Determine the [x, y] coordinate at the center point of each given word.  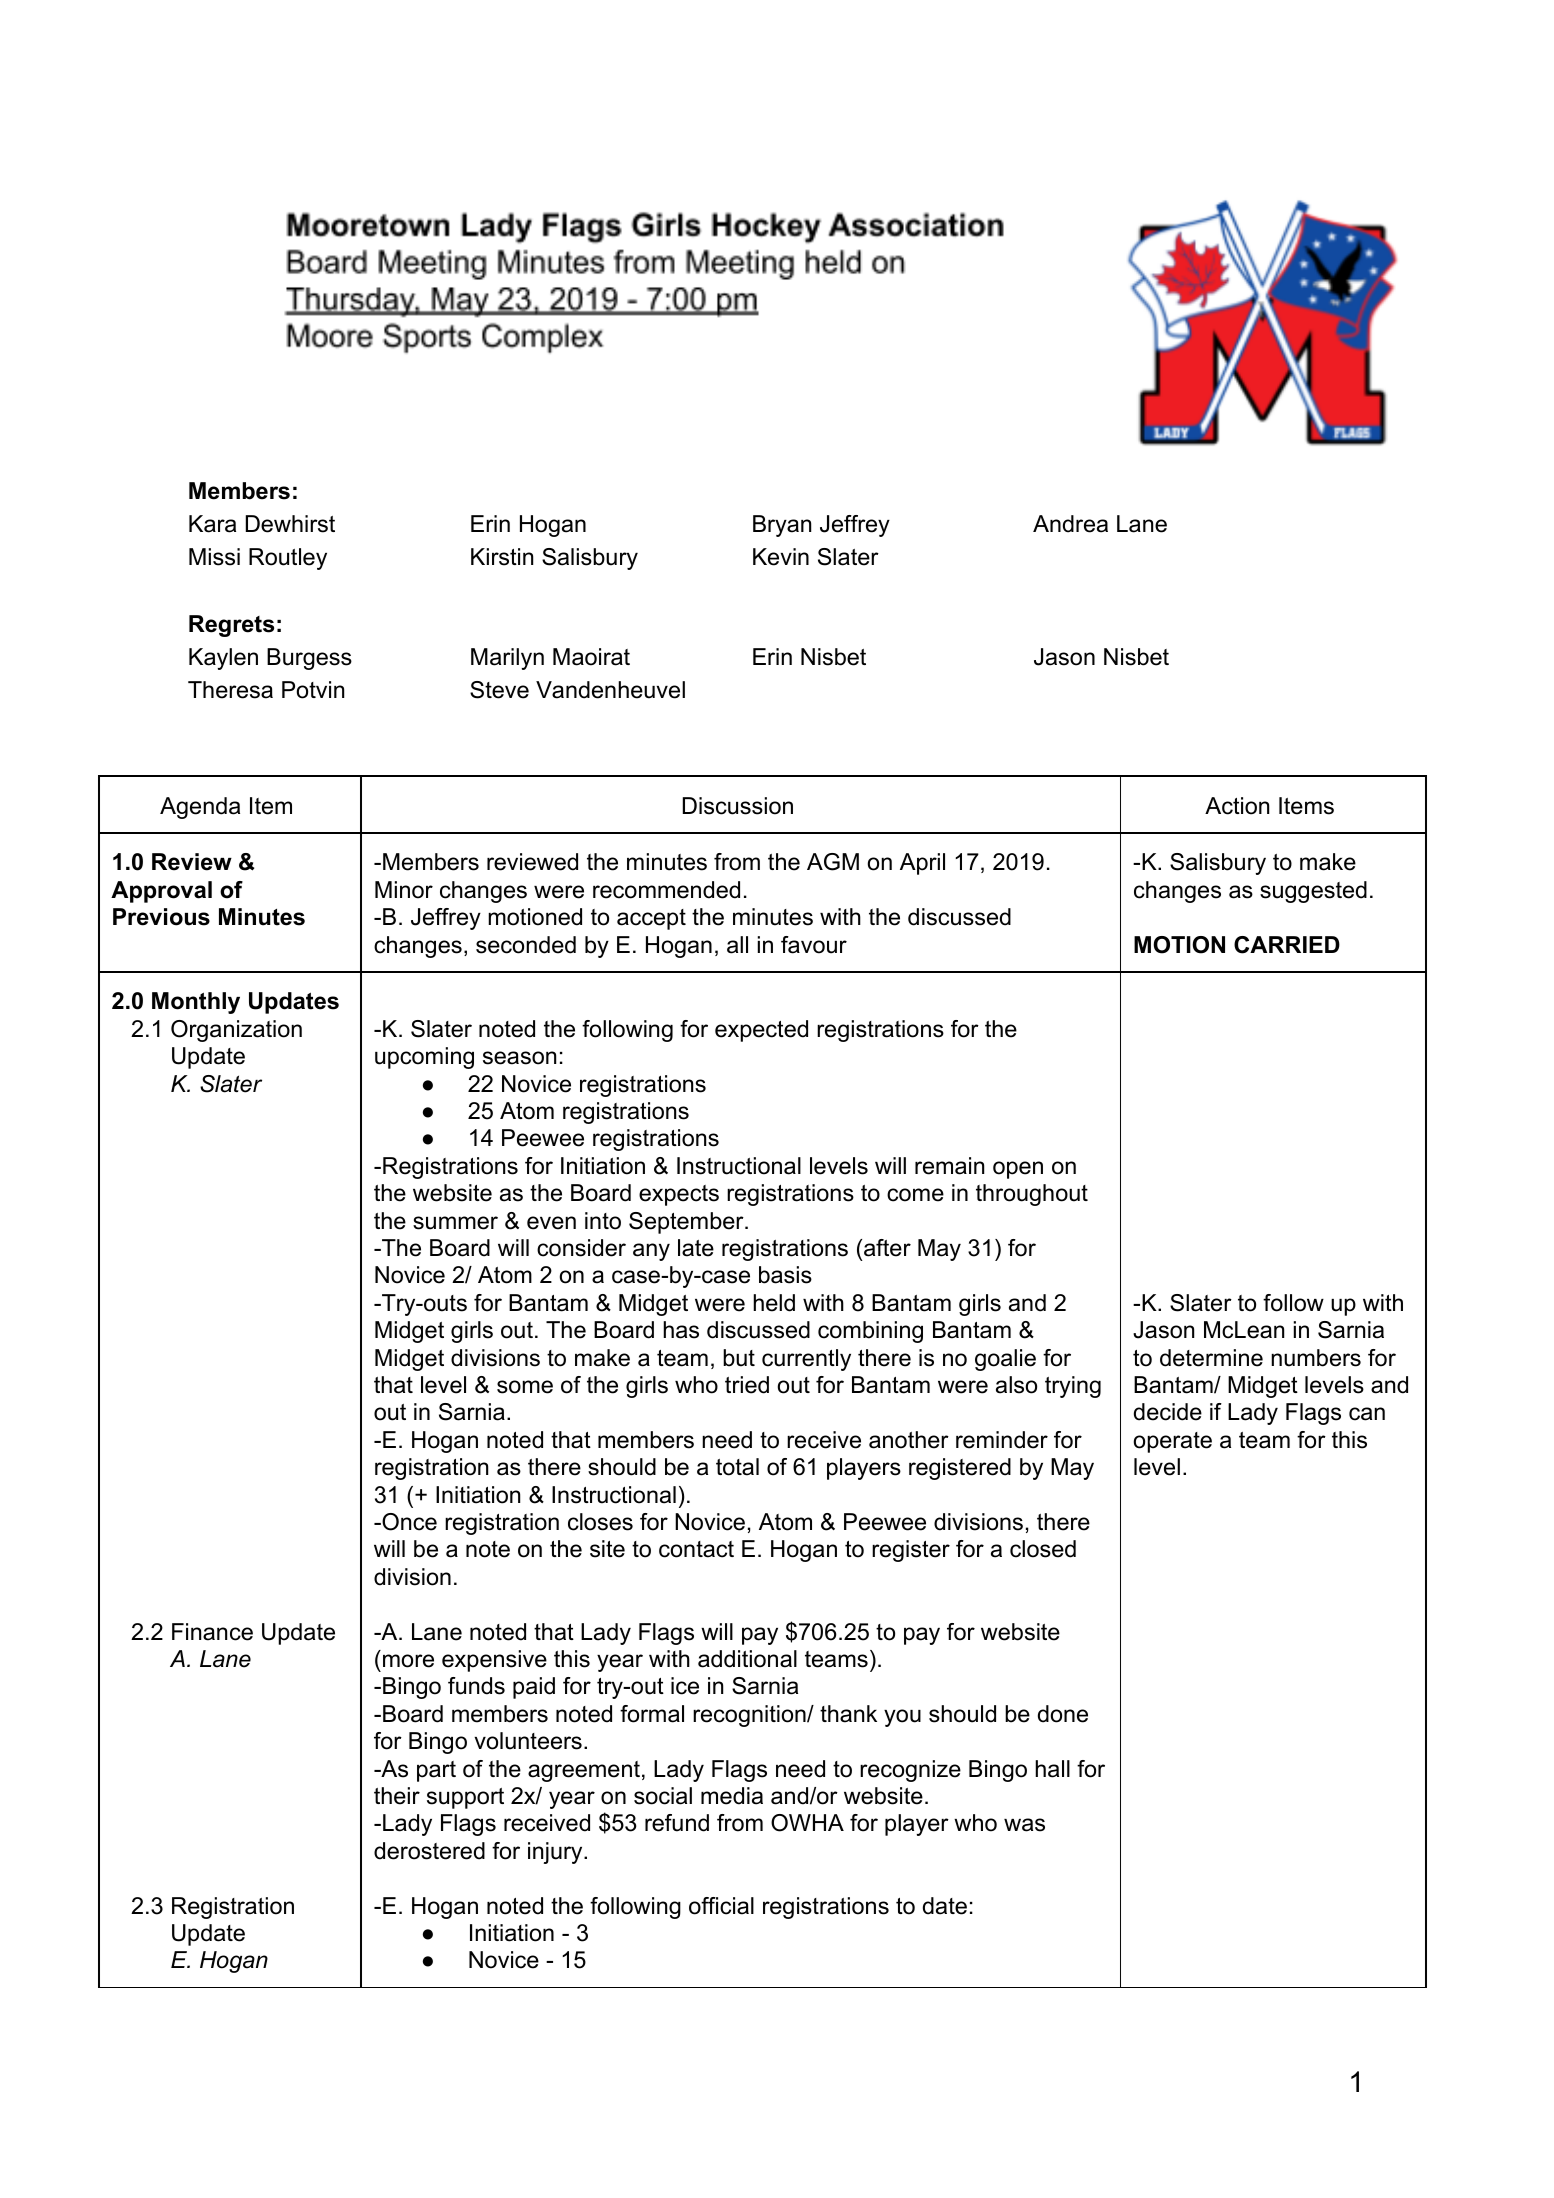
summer [455, 1223]
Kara [212, 524]
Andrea [1070, 524]
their [397, 1796]
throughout [1032, 1195]
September [687, 1223]
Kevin [781, 557]
